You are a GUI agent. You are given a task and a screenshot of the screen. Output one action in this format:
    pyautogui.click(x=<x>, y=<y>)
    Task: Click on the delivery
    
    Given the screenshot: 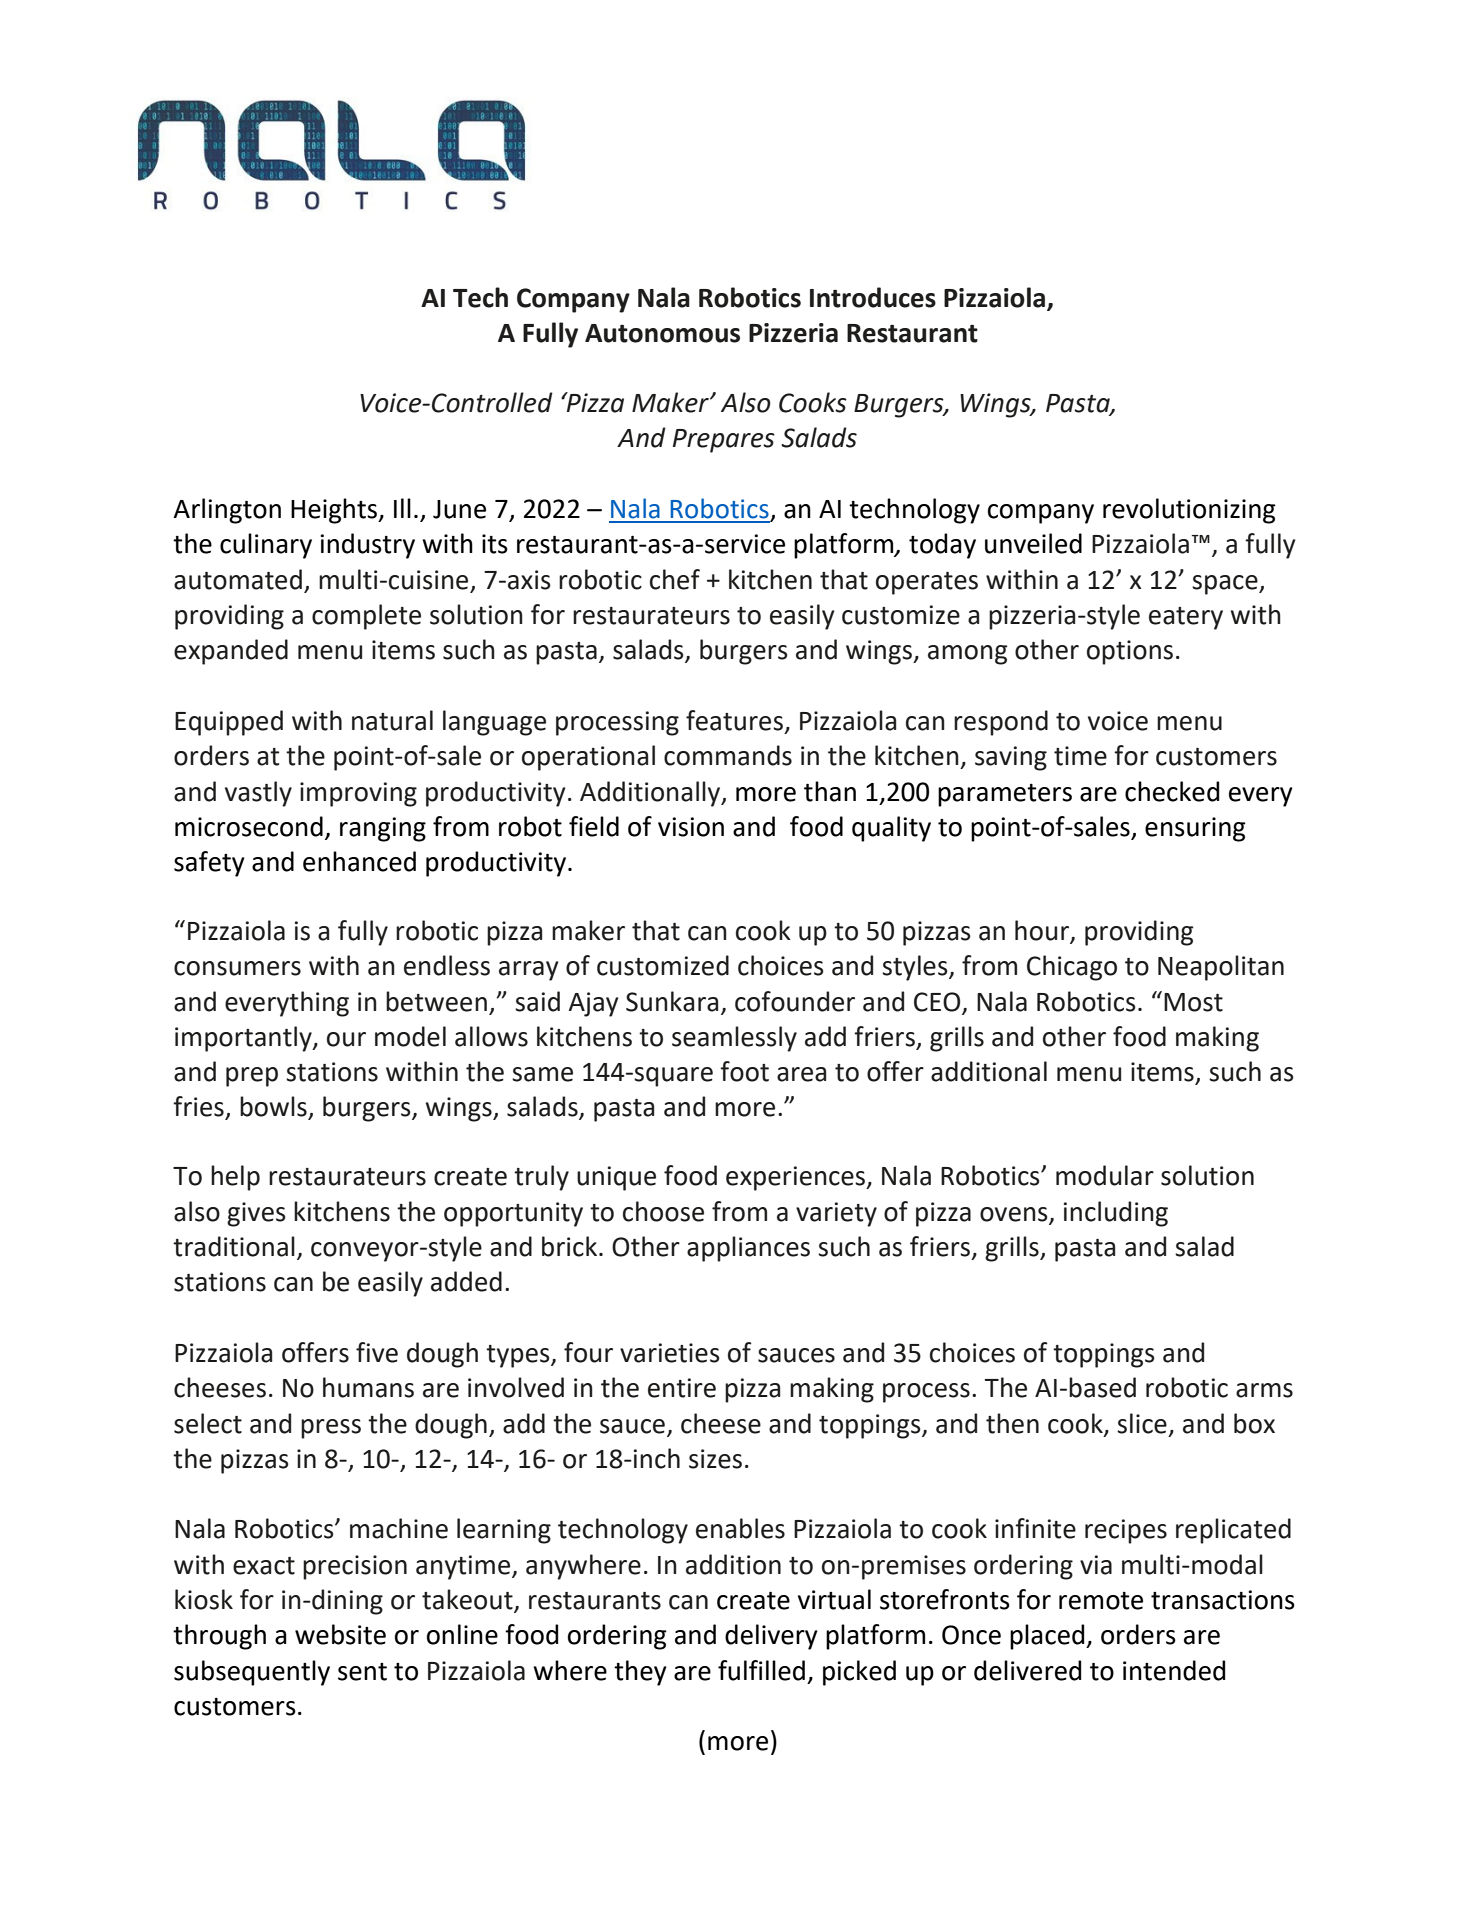 What is the action you would take?
    pyautogui.click(x=771, y=1637)
